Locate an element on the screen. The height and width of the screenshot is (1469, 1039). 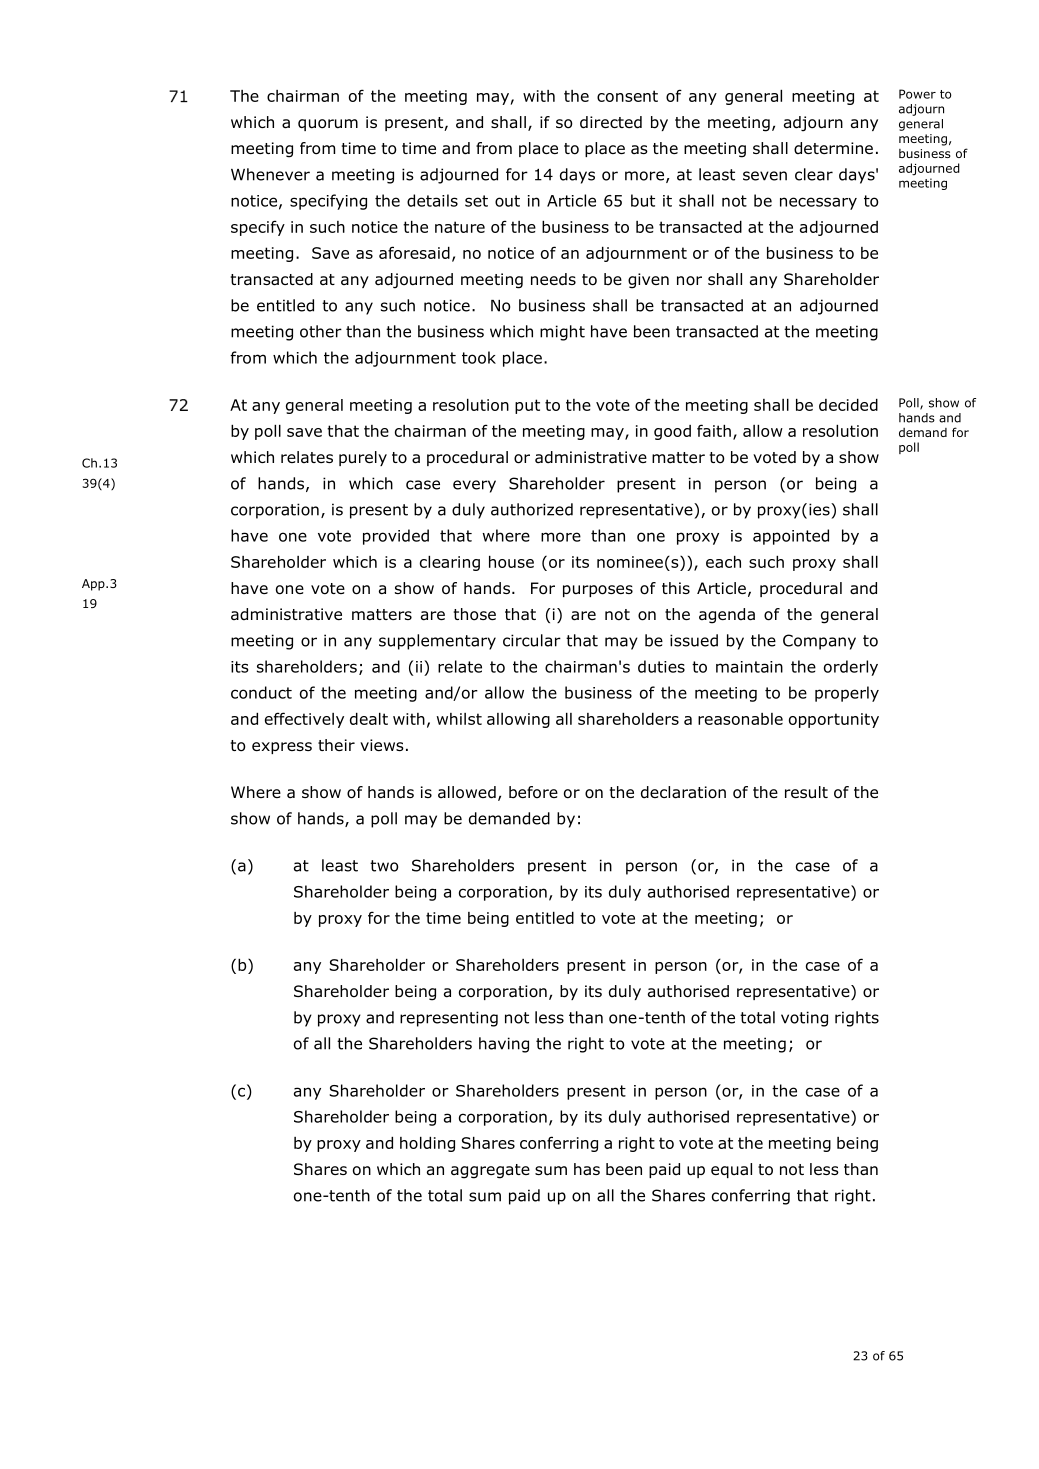
Company is located at coordinates (819, 642).
